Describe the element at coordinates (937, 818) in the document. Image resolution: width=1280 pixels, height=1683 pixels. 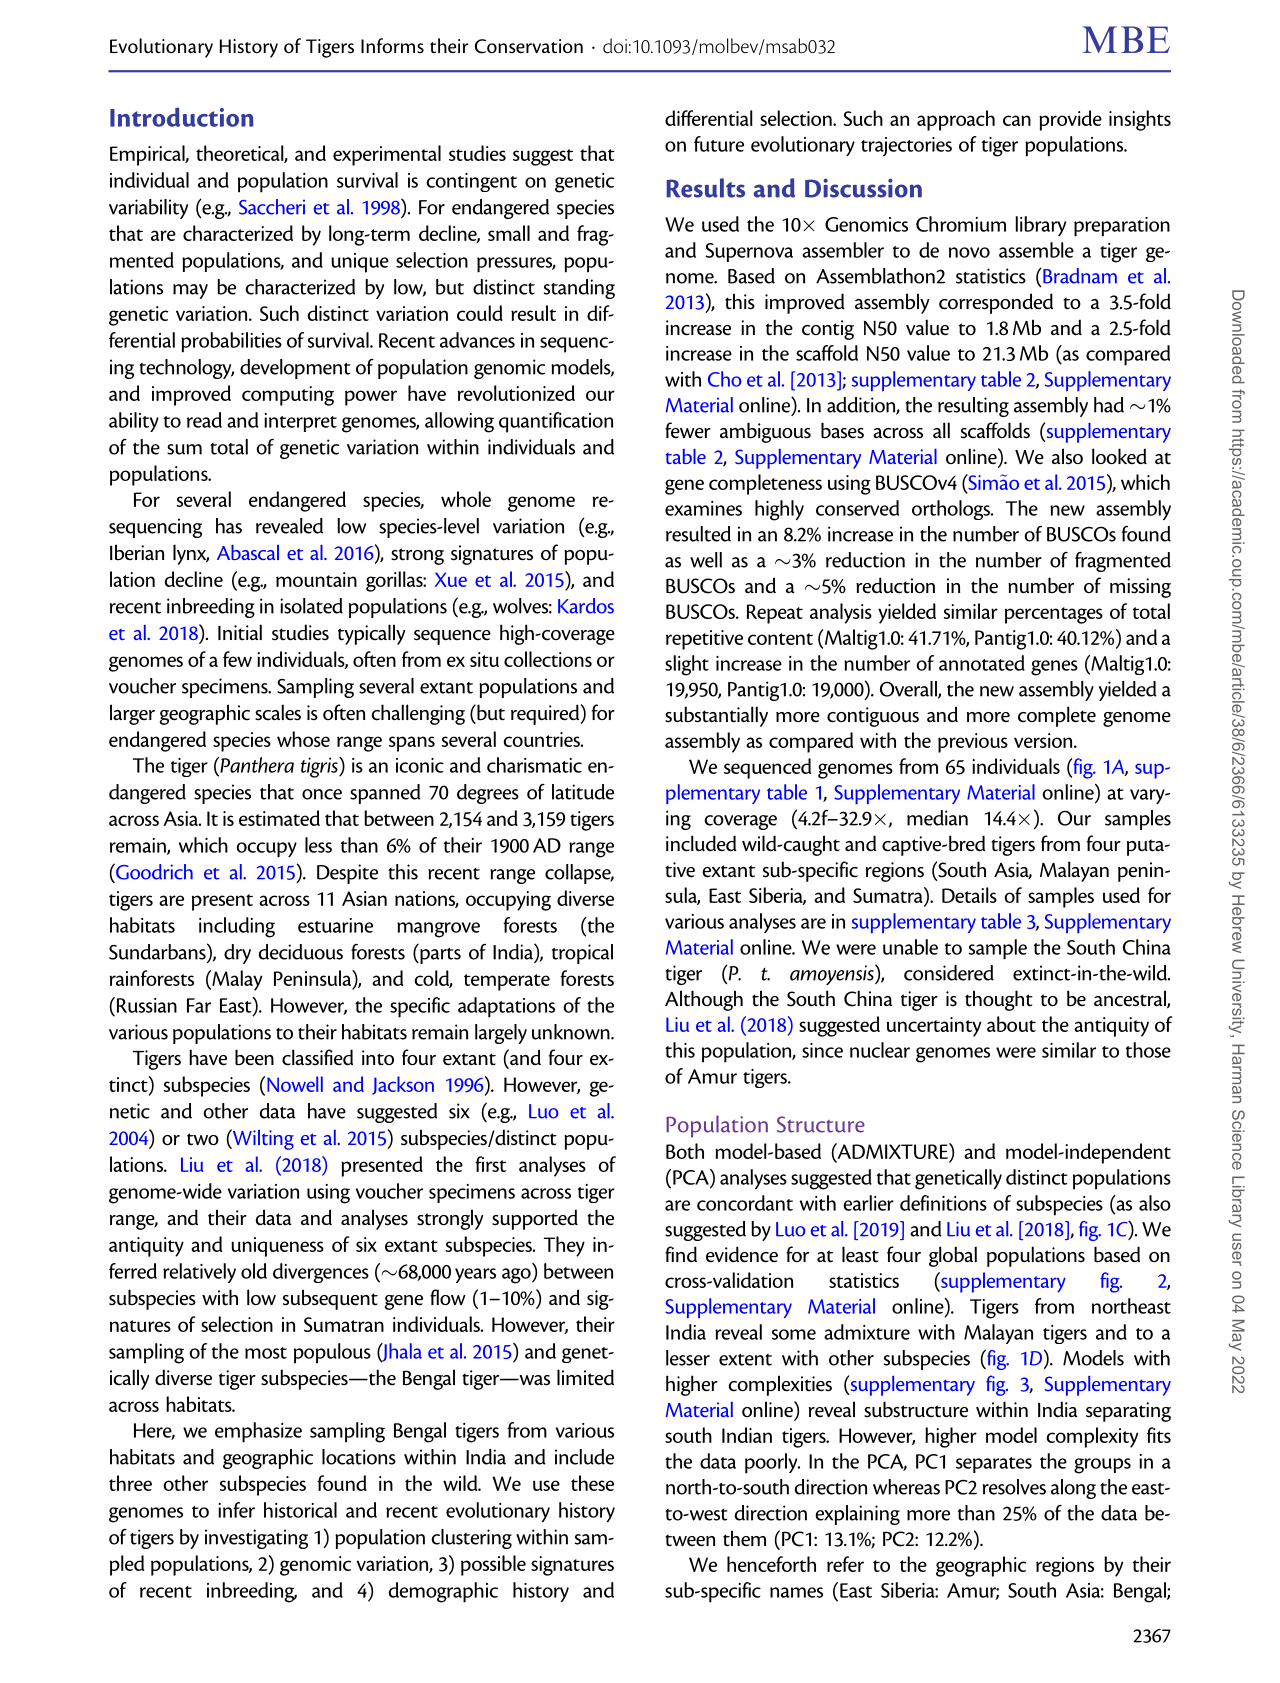
I see `median` at that location.
